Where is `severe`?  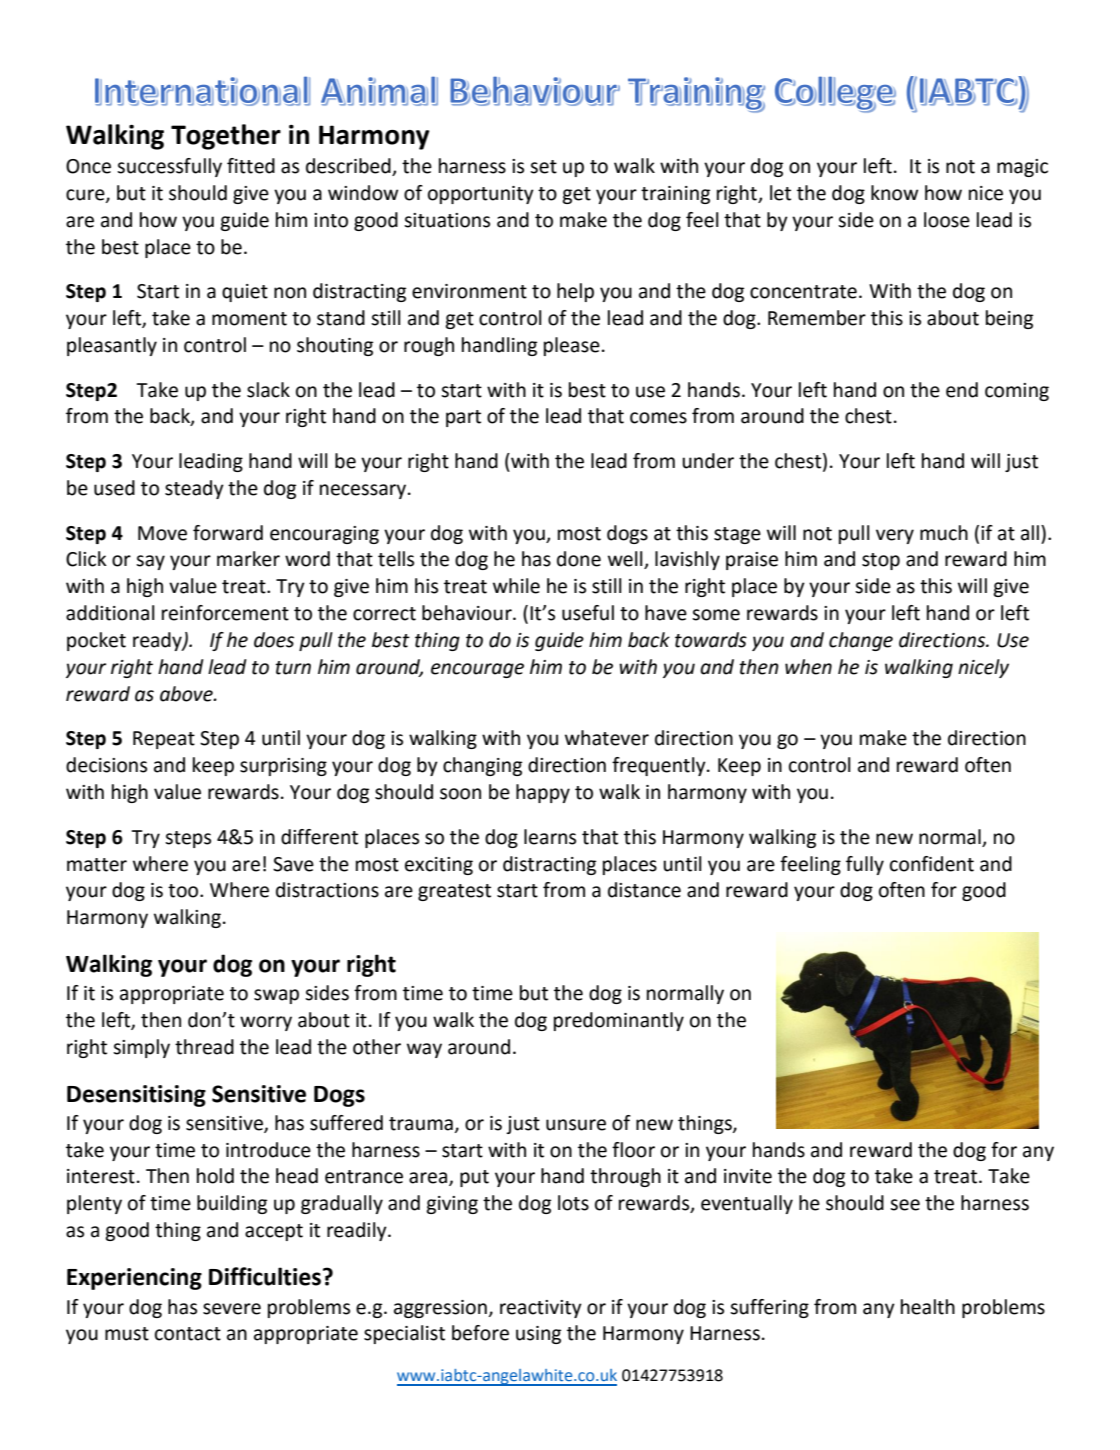
severe is located at coordinates (232, 1309).
